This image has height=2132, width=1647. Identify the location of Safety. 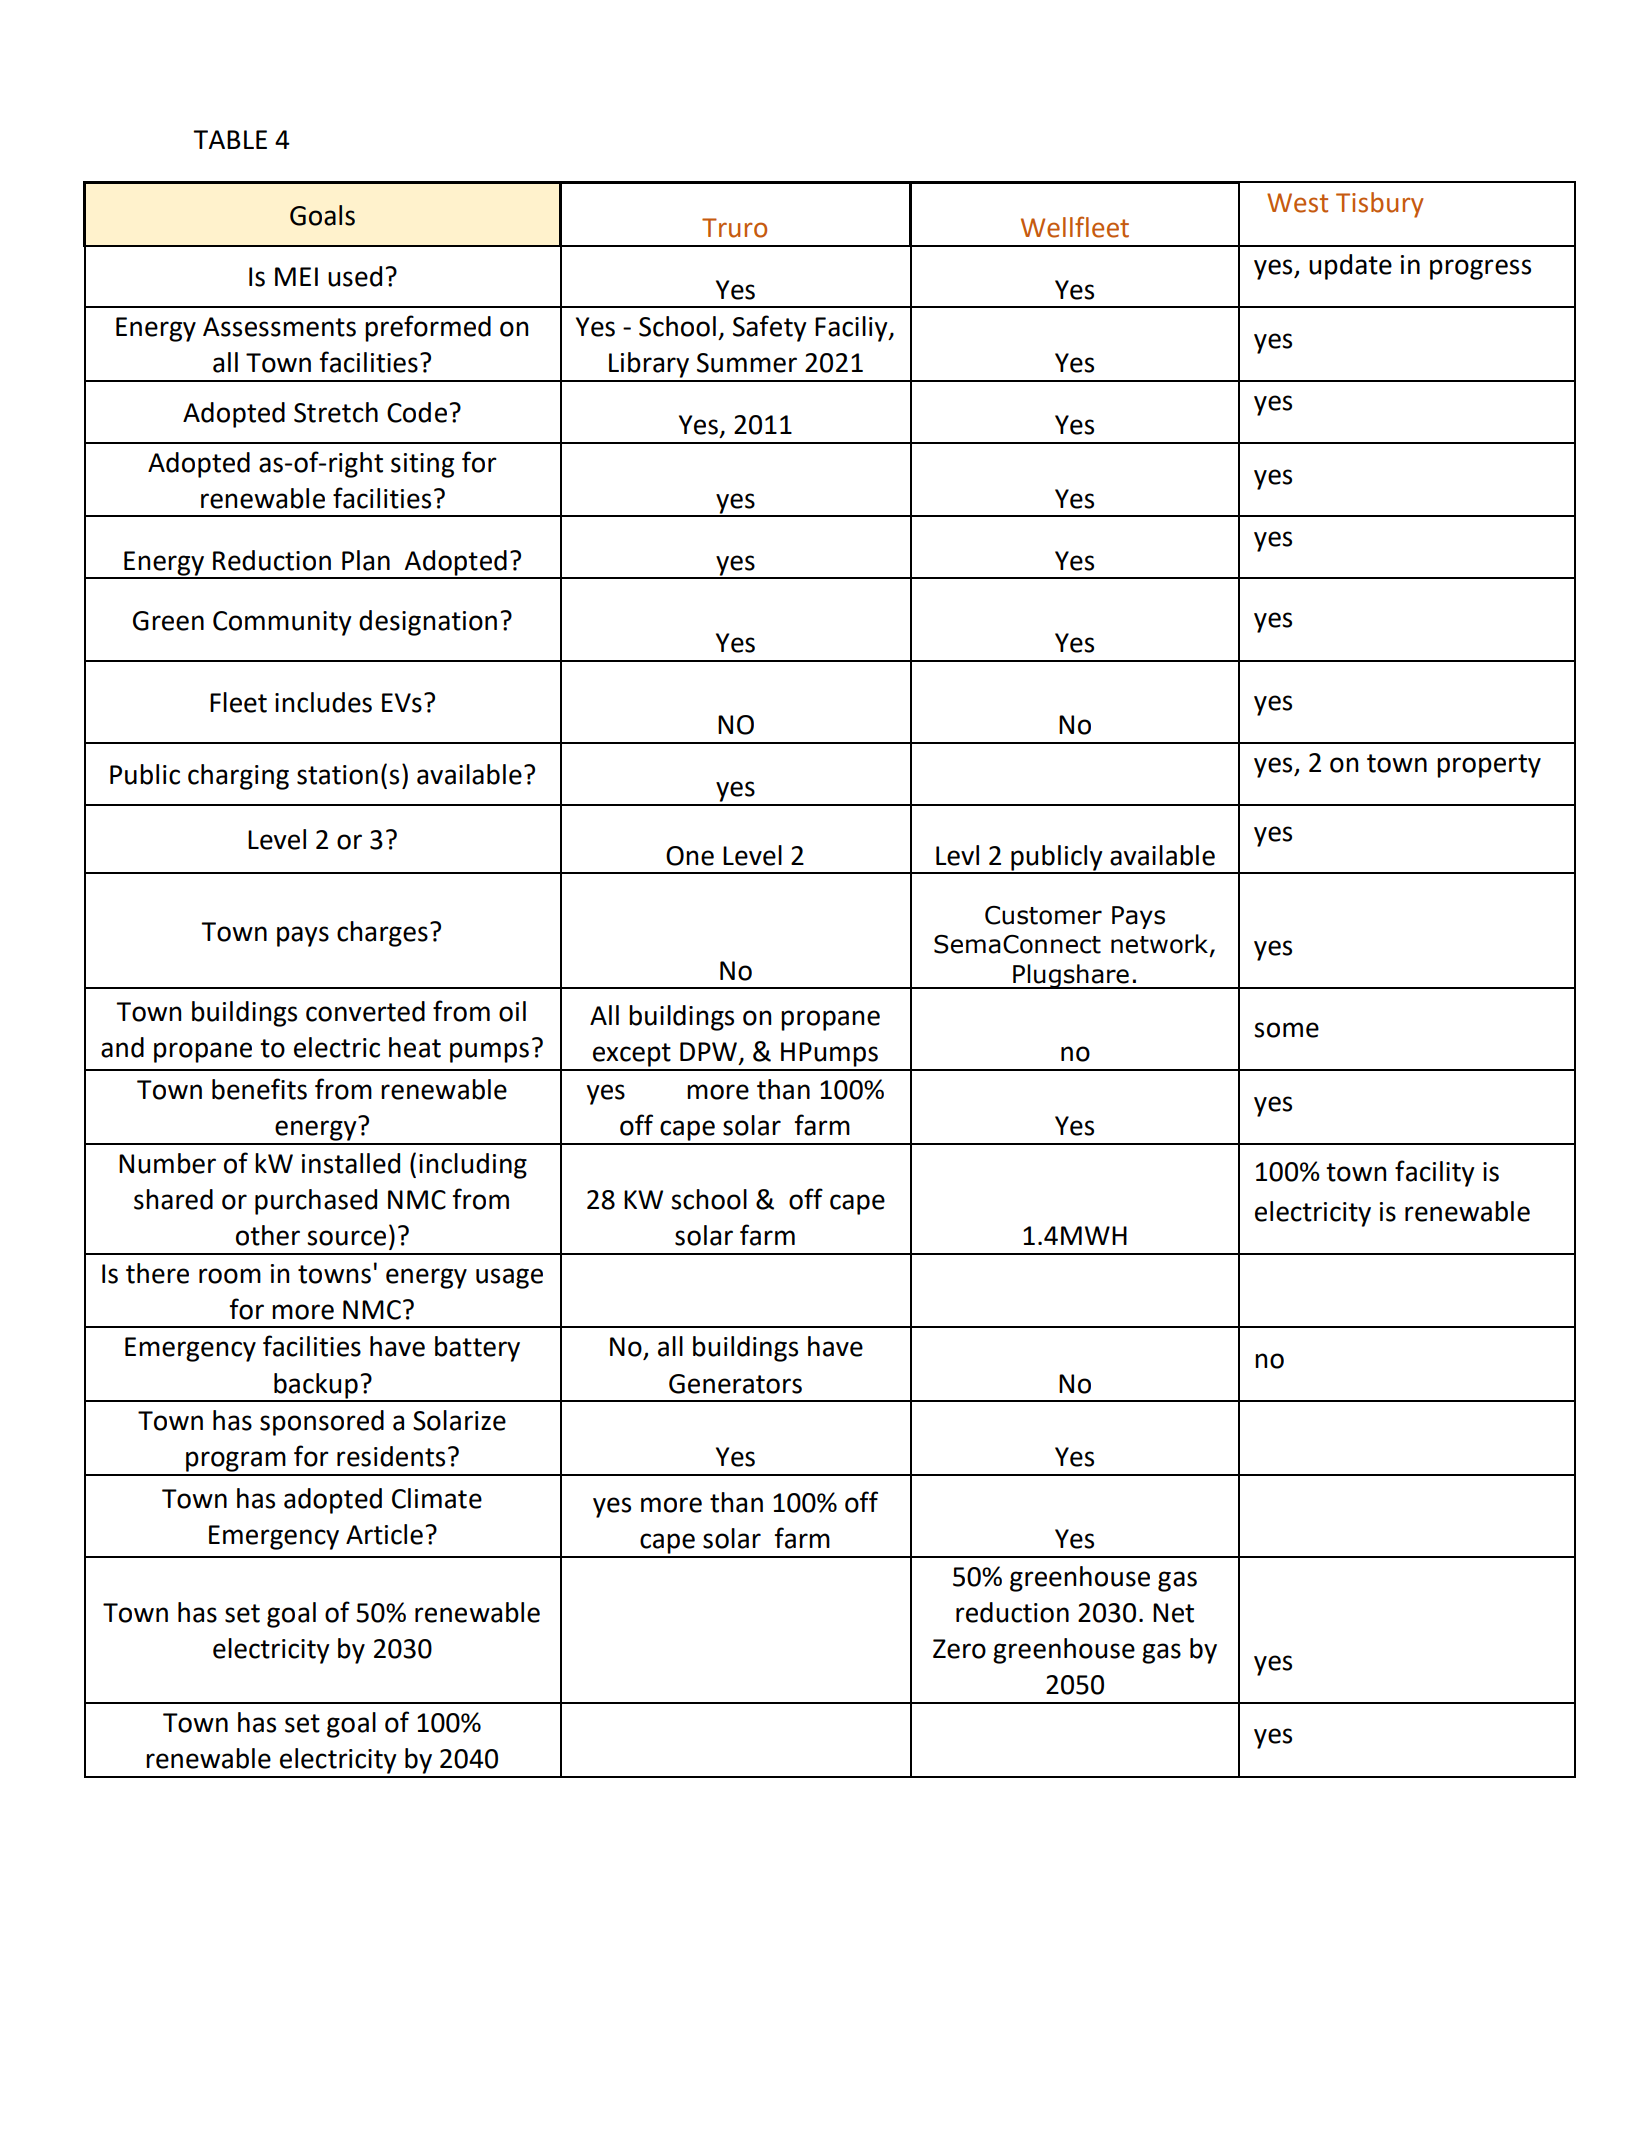
(770, 328).
